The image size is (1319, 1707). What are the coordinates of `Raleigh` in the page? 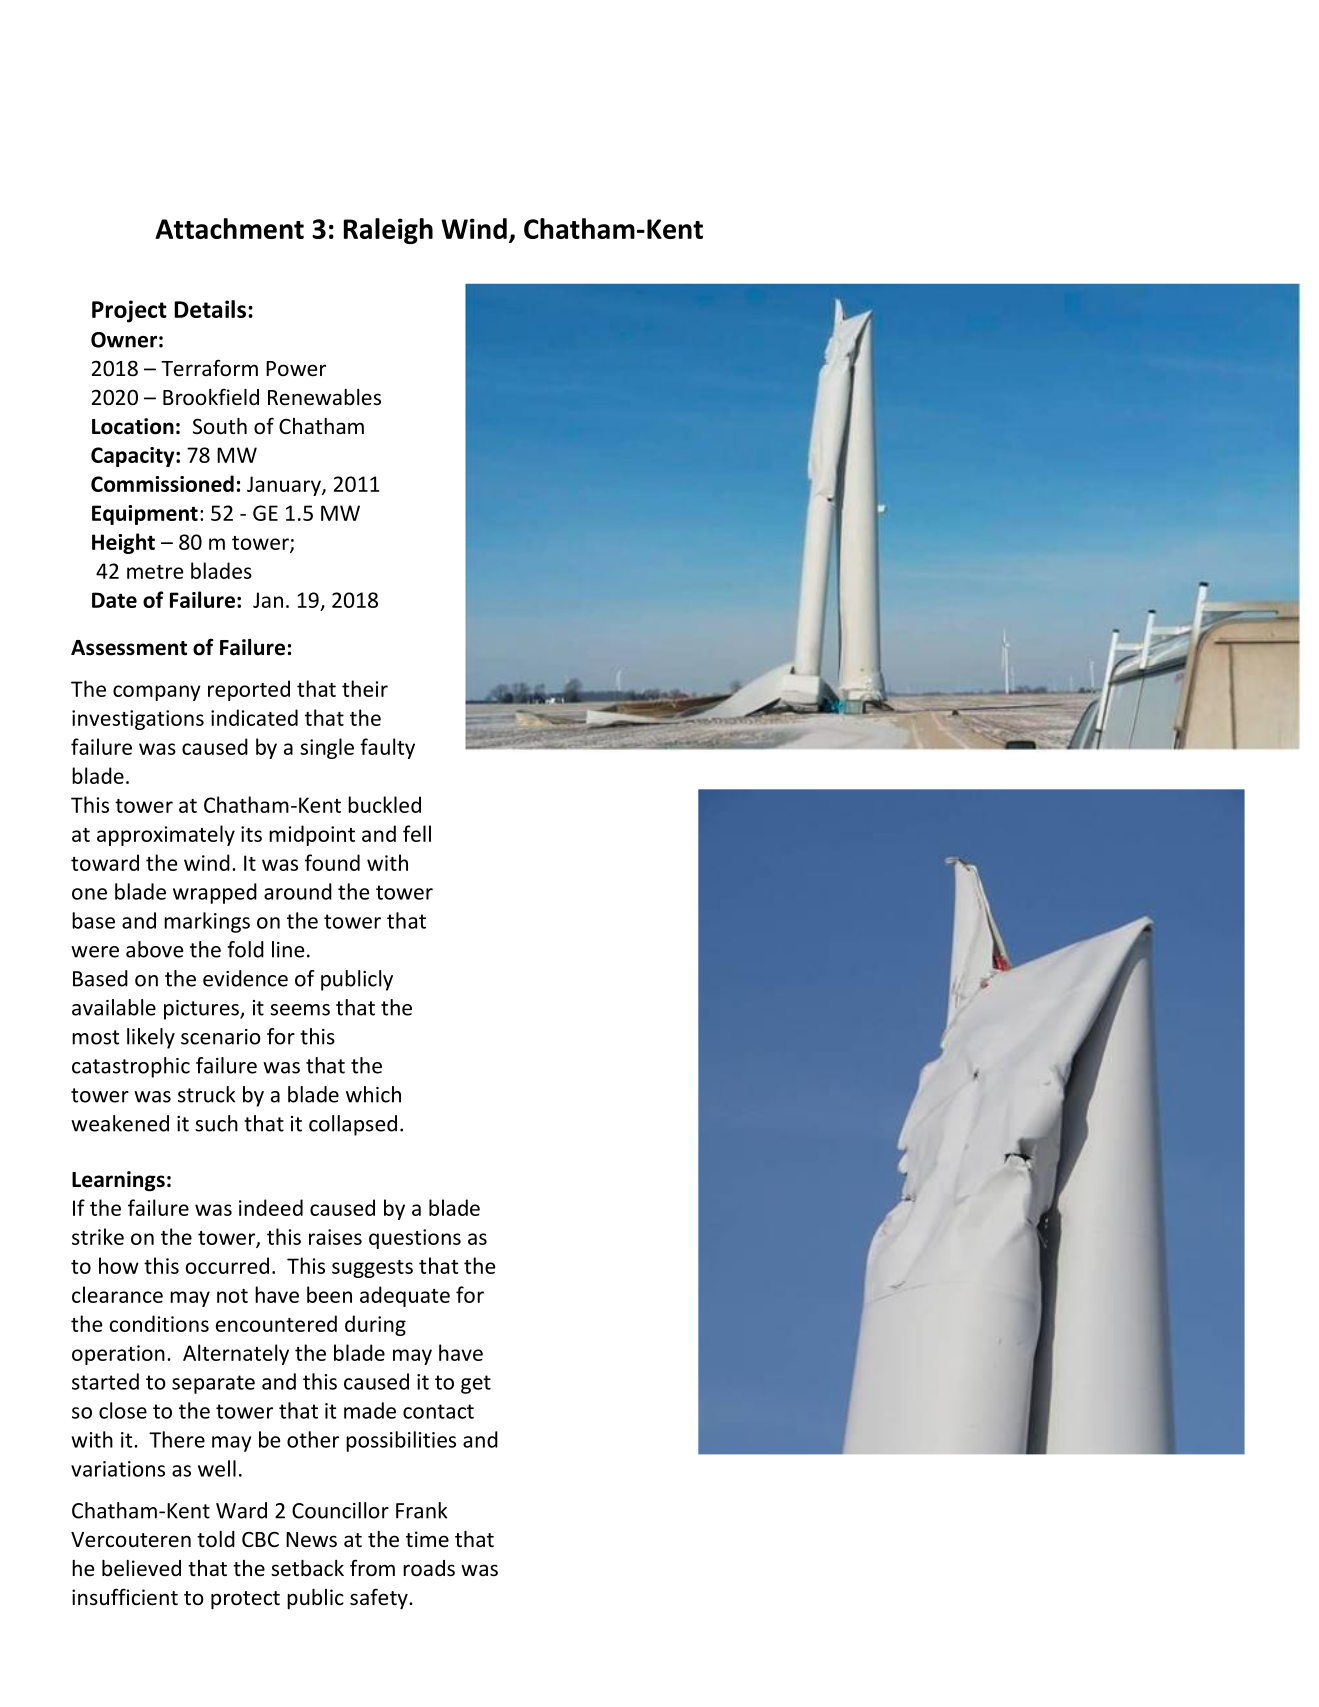 It's located at (388, 231).
